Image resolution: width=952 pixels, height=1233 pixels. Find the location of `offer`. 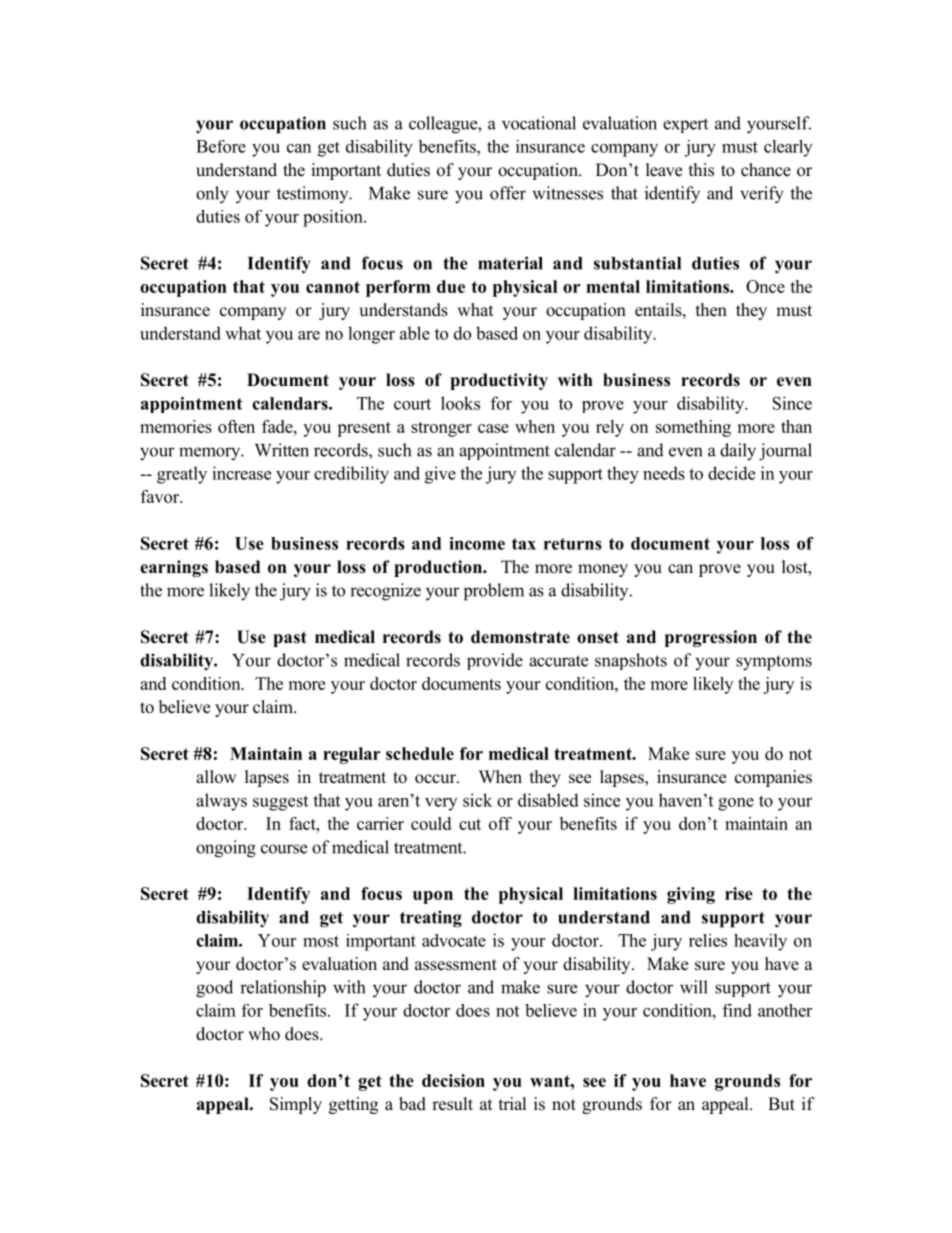

offer is located at coordinates (508, 193).
